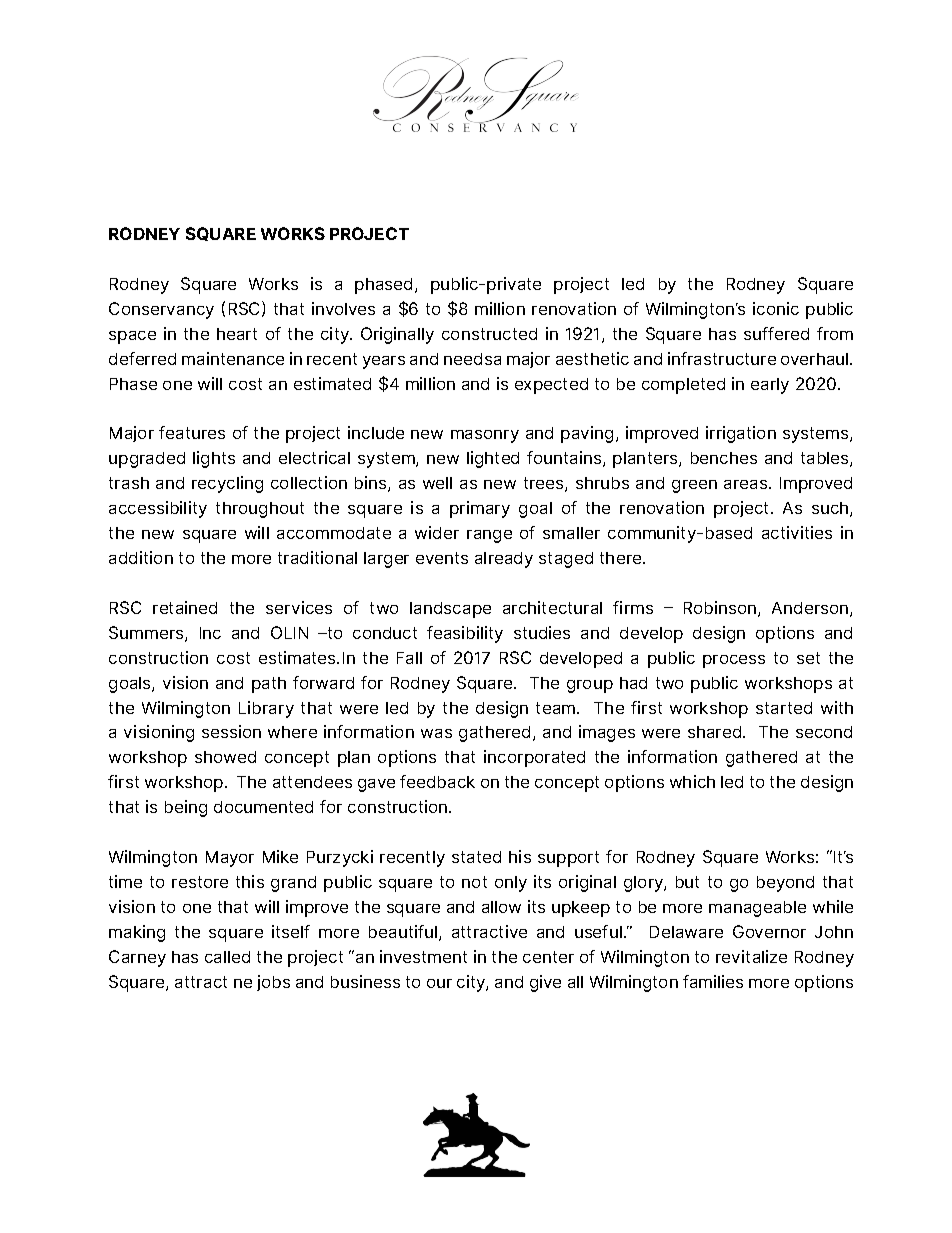  I want to click on investment, so click(423, 956).
